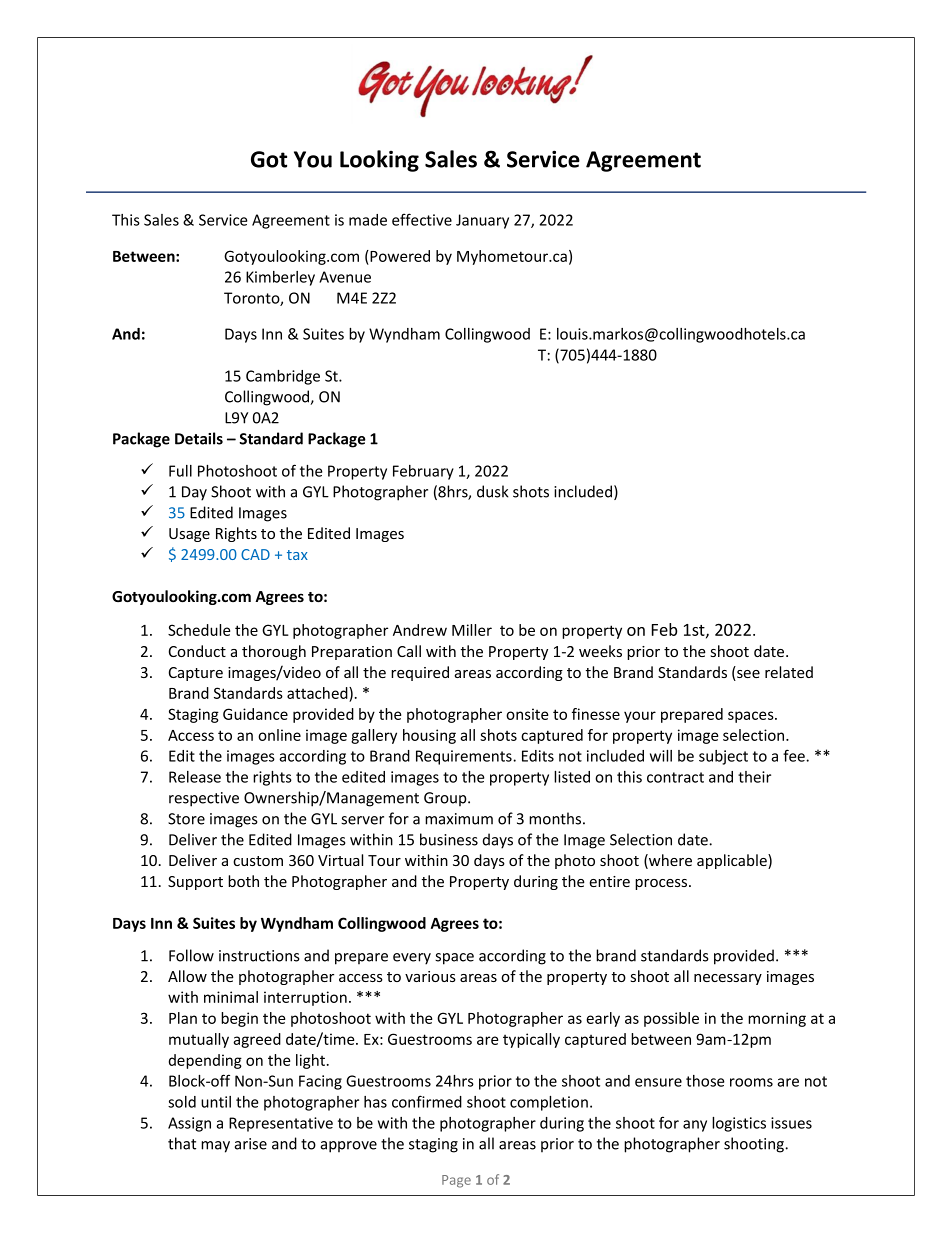 This document has height=1233, width=952. I want to click on January, so click(482, 221).
